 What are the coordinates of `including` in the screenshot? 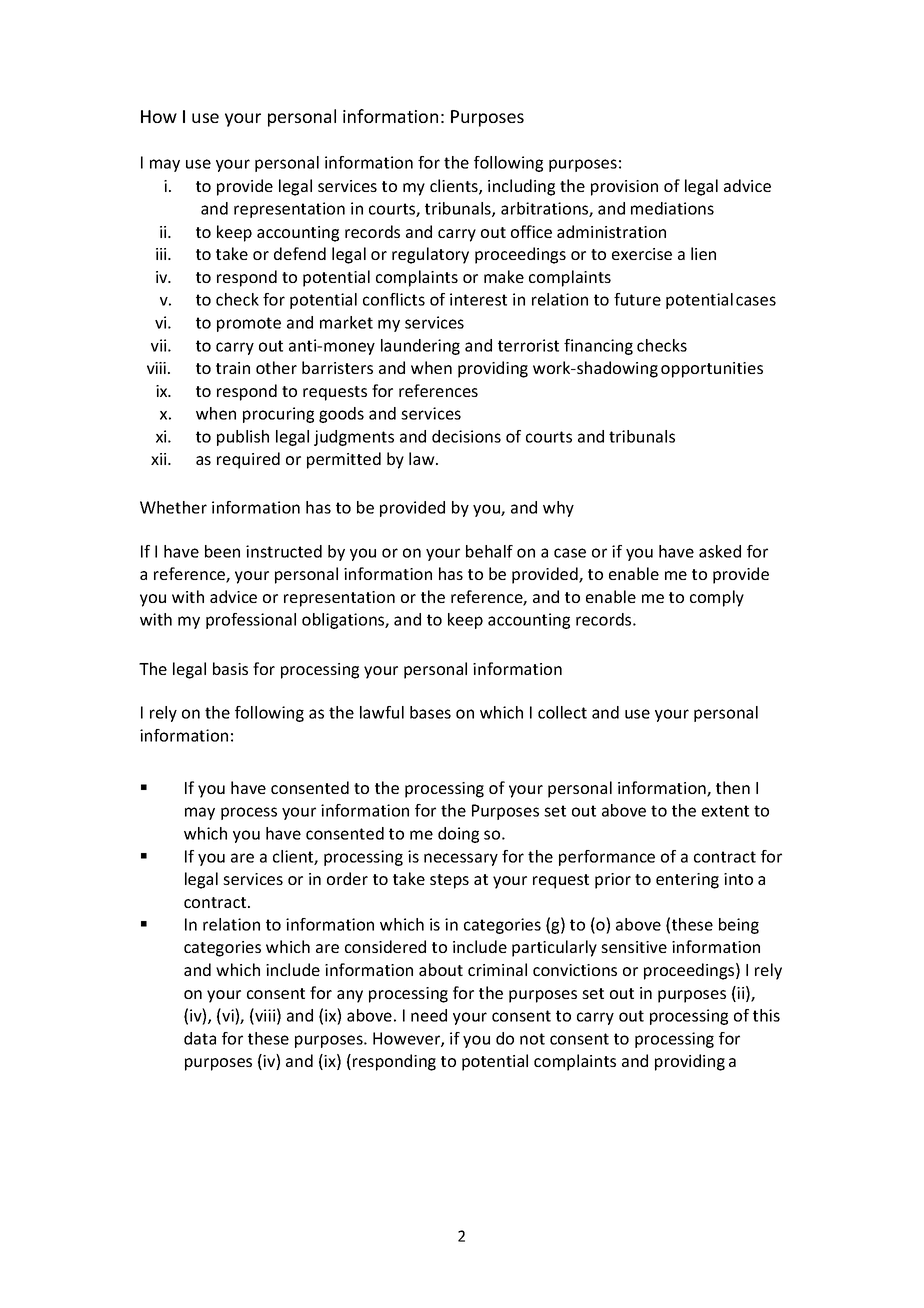 It's located at (521, 187).
